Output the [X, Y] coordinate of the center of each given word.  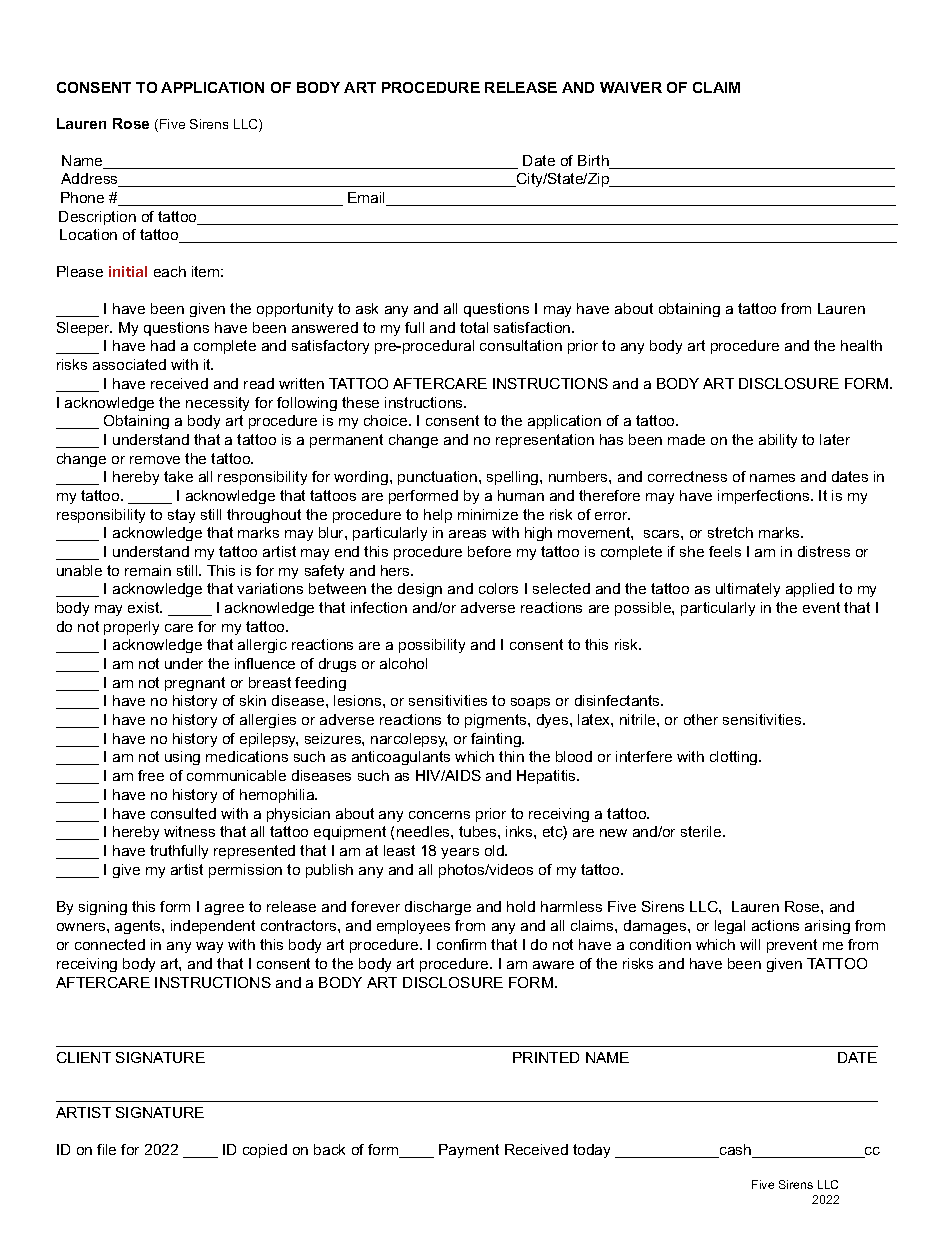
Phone [82, 197]
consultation [521, 345]
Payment [469, 1151]
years [460, 853]
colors [498, 588]
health [861, 345]
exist [145, 607]
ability [778, 441]
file [106, 1149]
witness [189, 831]
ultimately [748, 590]
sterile [702, 831]
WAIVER [631, 87]
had [163, 345]
